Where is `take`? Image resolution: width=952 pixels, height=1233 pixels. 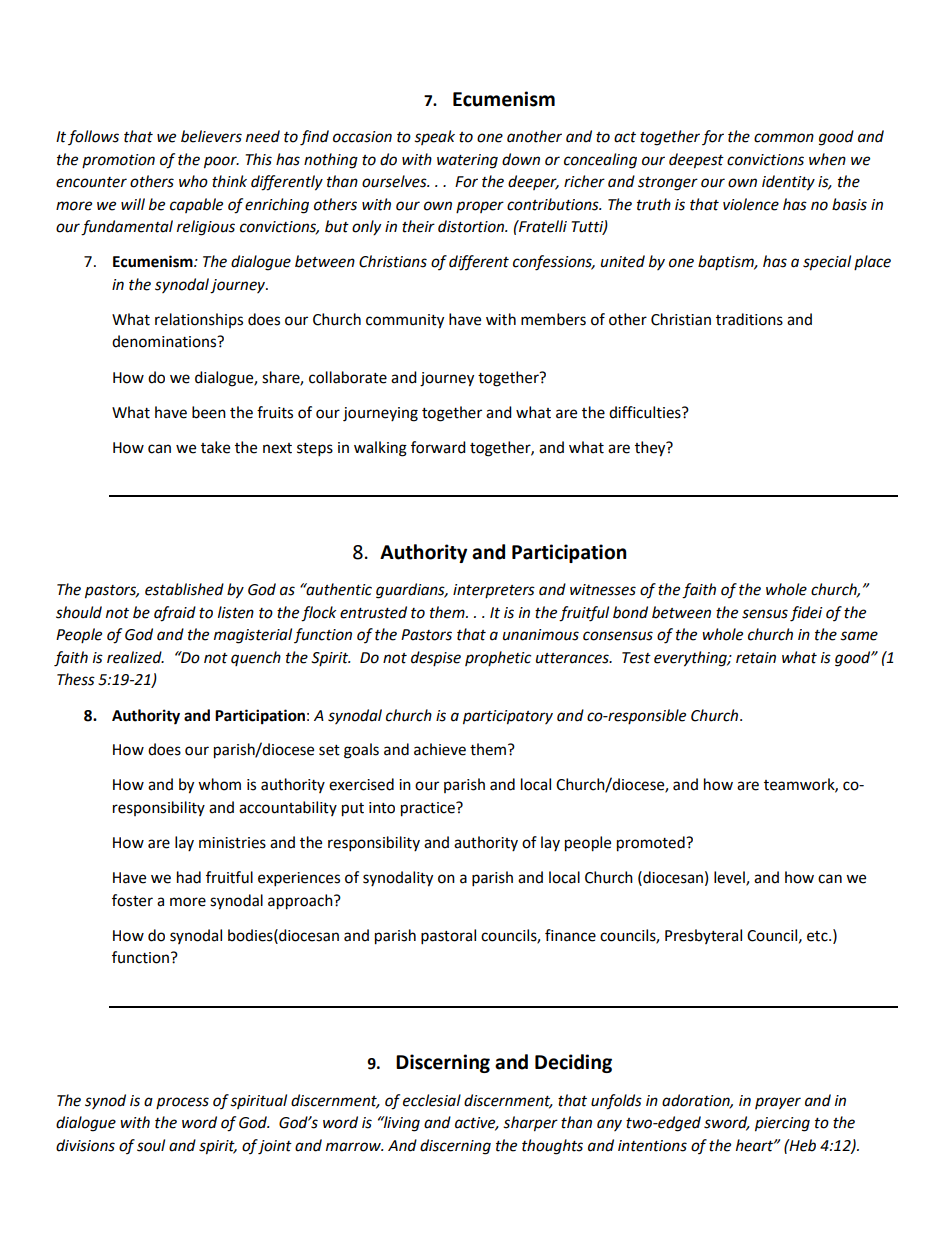 take is located at coordinates (215, 447).
